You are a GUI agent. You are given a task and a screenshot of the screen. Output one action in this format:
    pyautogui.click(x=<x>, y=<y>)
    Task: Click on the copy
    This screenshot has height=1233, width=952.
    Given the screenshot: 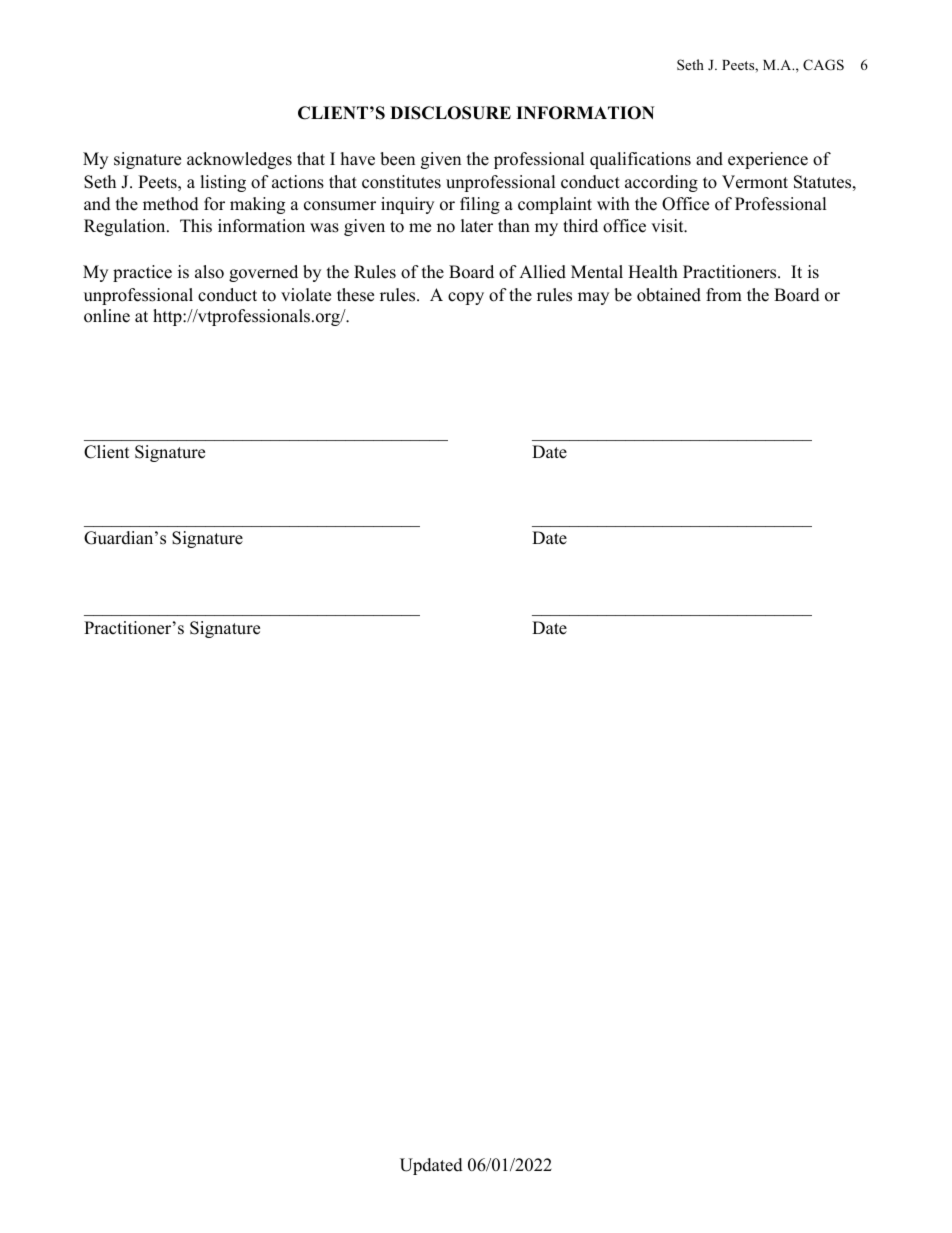 What is the action you would take?
    pyautogui.click(x=466, y=298)
